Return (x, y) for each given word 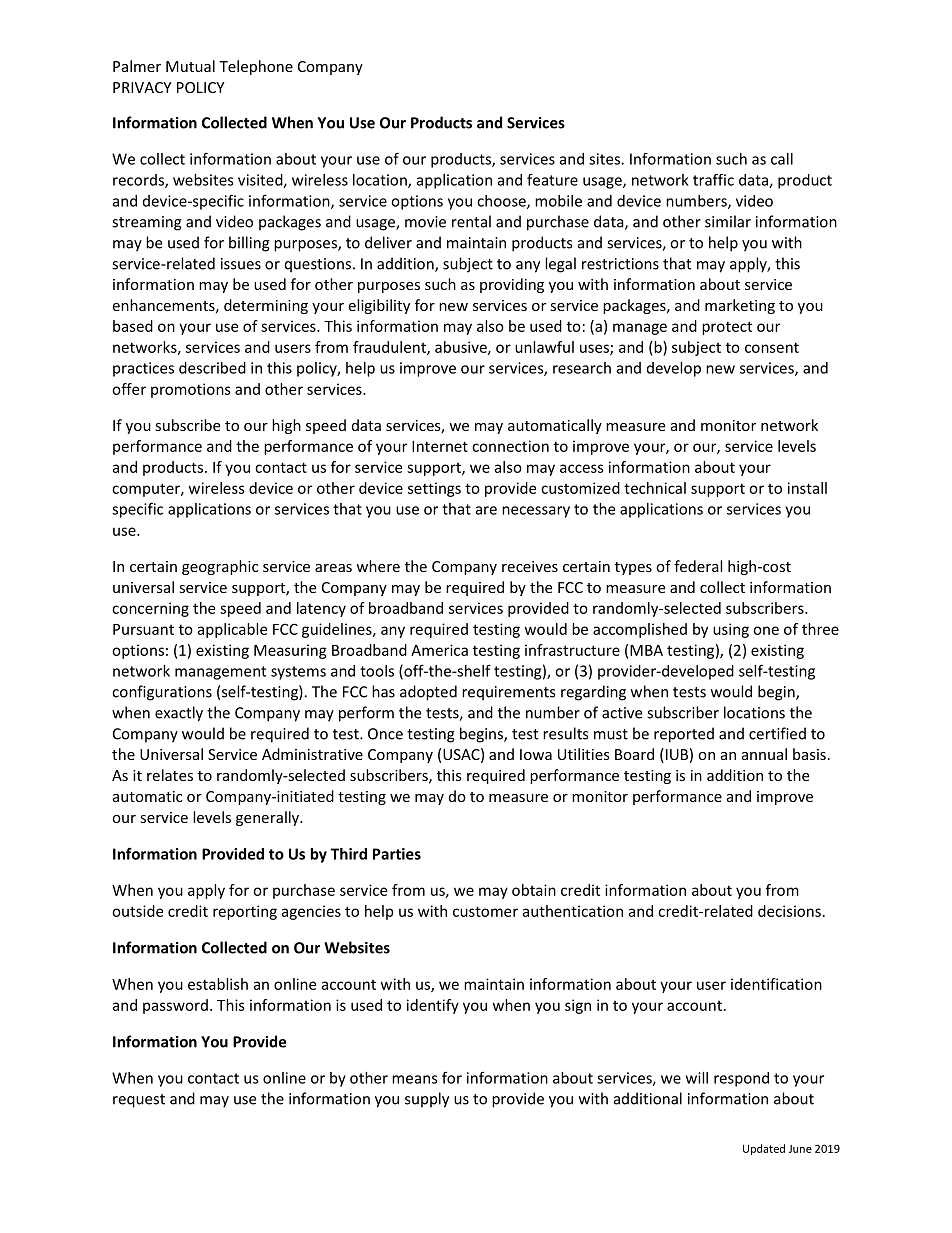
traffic (713, 180)
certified (777, 733)
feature (552, 180)
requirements (508, 693)
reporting (245, 912)
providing (512, 285)
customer (485, 911)
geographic (220, 567)
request (139, 1101)
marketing (740, 306)
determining (266, 306)
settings (434, 489)
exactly (179, 714)
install (807, 488)
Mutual (190, 66)
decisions (789, 911)
